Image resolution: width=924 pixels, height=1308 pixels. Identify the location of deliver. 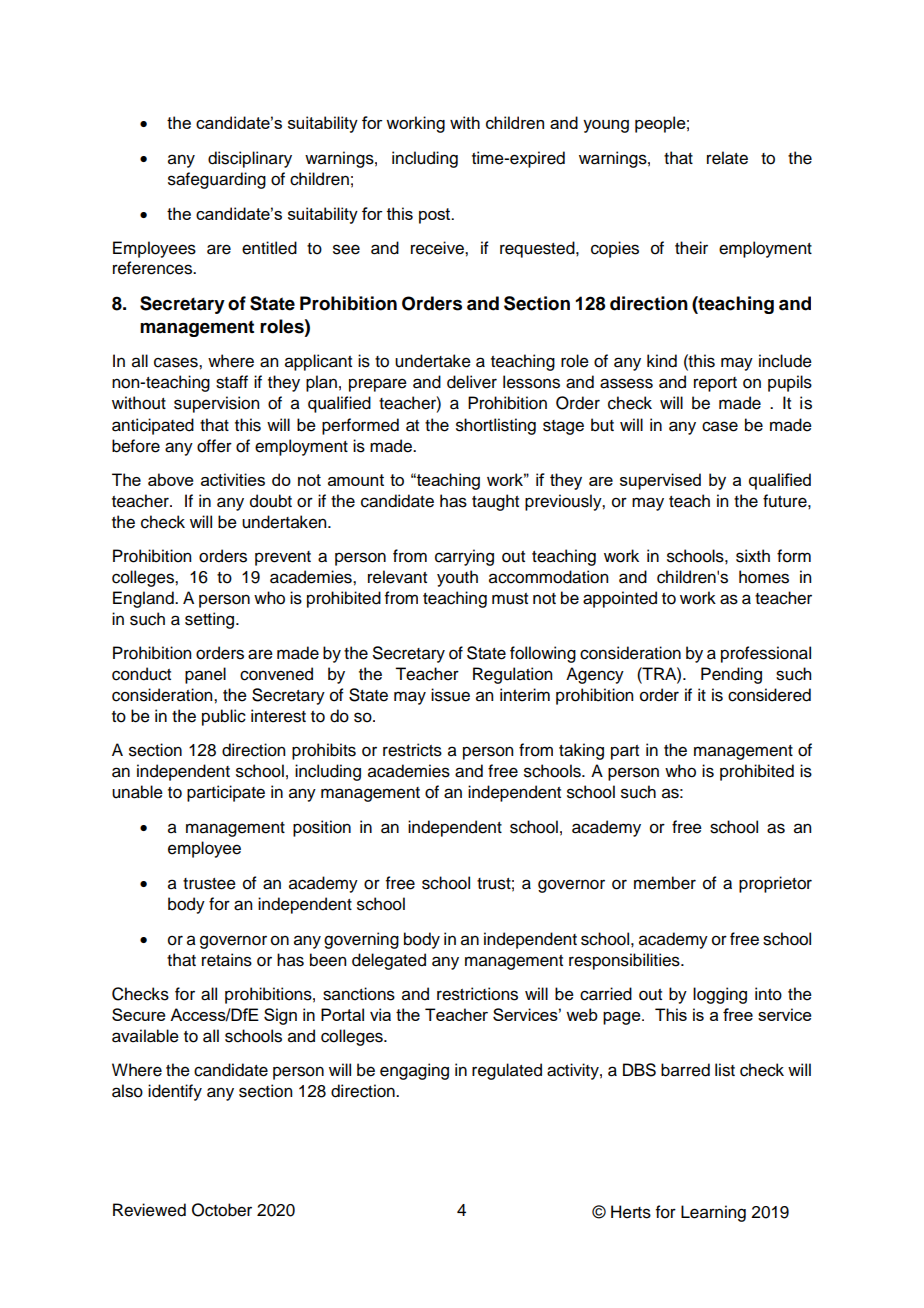
(472, 382).
